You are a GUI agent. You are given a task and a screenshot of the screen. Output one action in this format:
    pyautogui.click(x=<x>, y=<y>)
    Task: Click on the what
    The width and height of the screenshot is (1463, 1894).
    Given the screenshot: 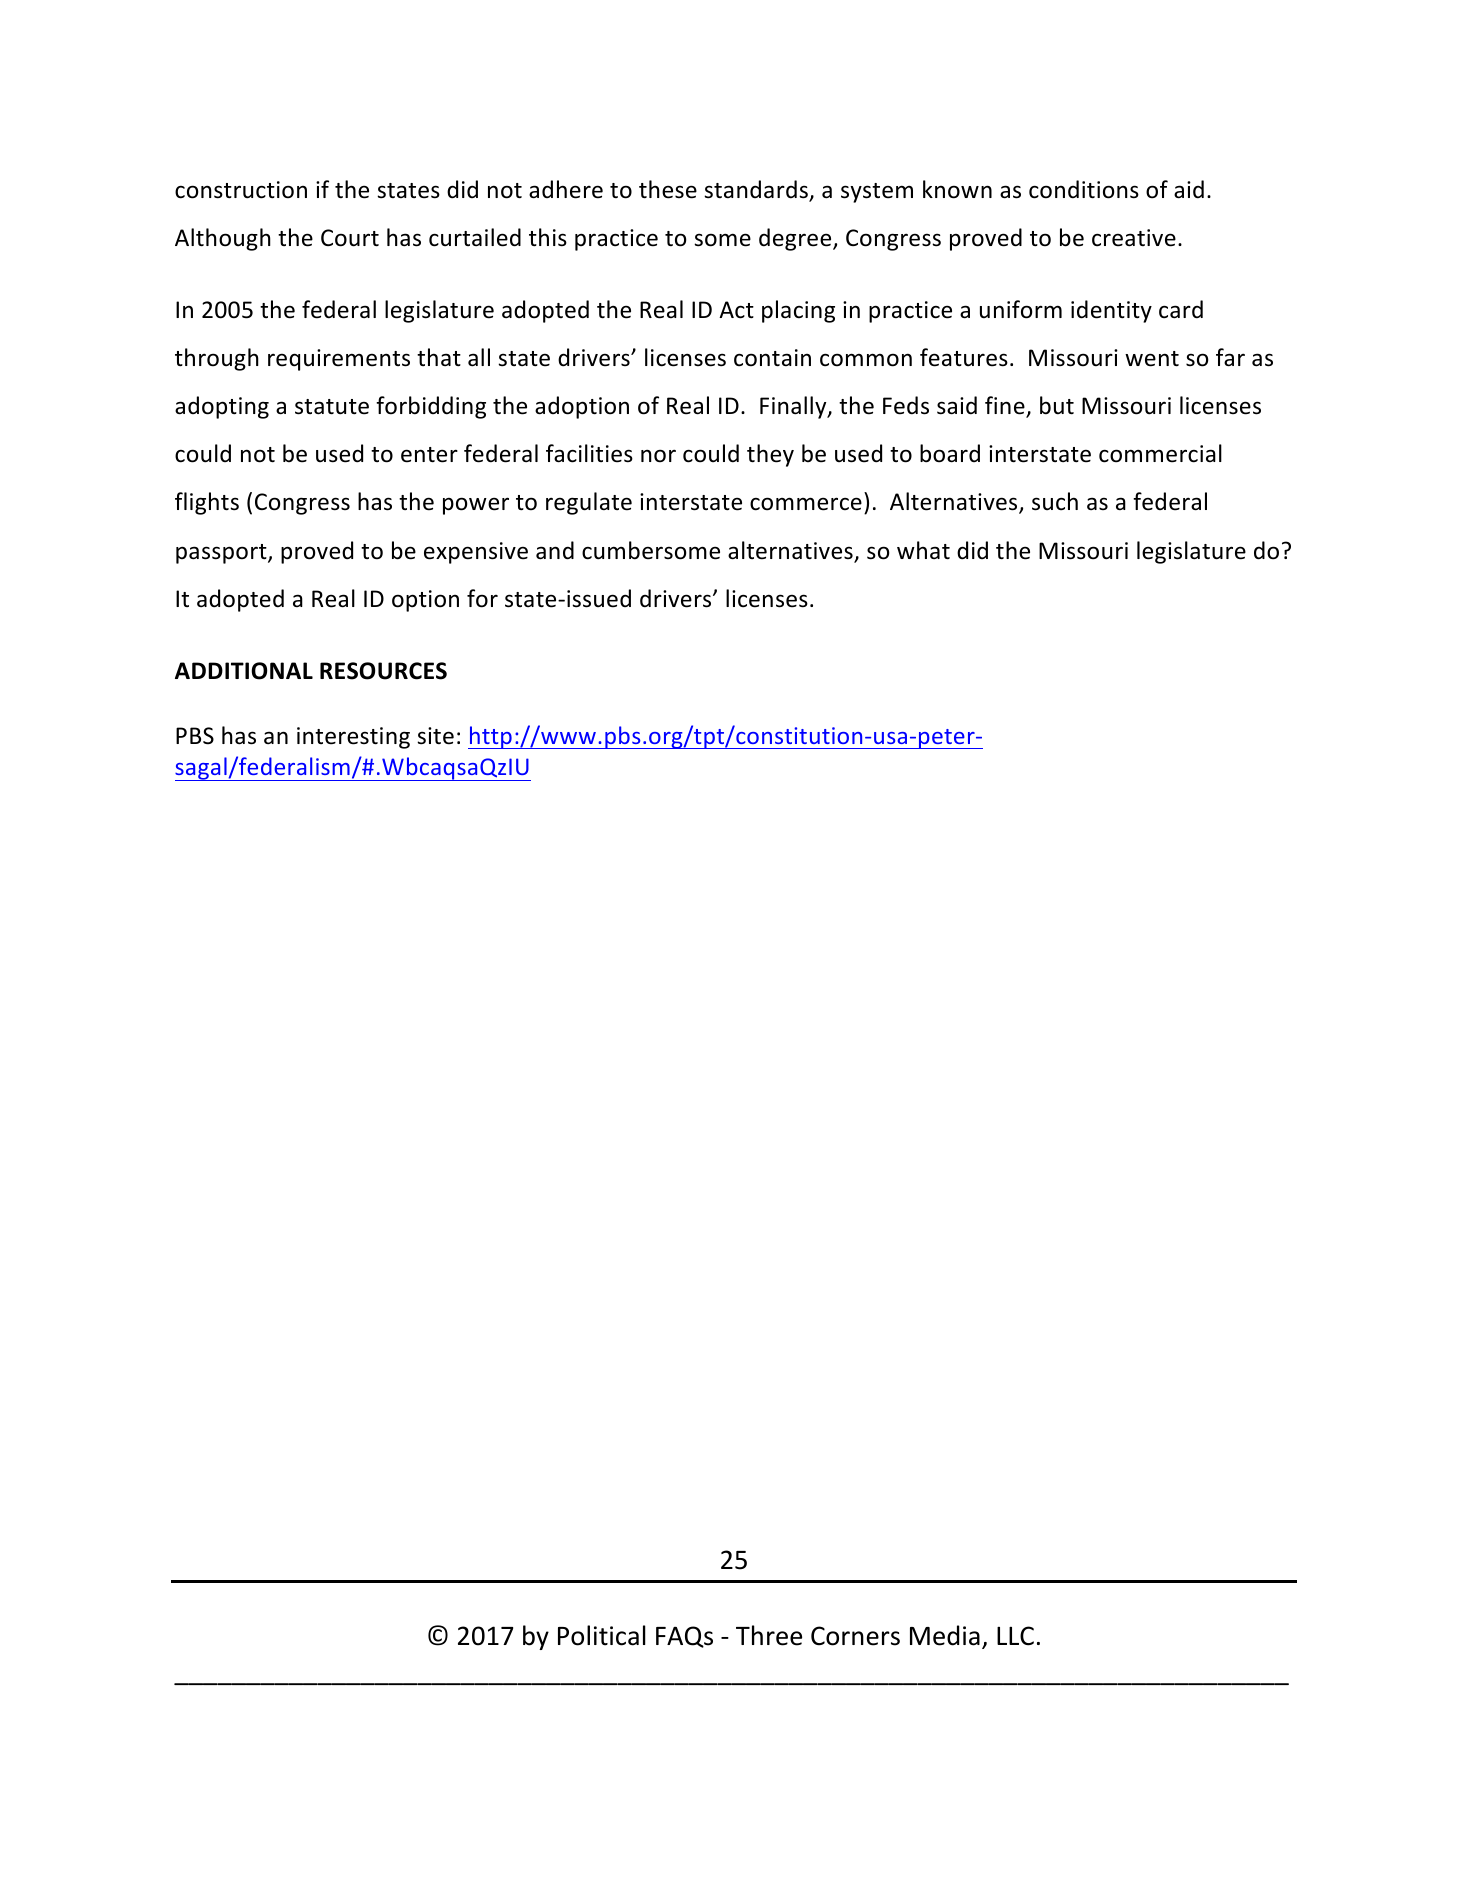 What is the action you would take?
    pyautogui.click(x=923, y=550)
